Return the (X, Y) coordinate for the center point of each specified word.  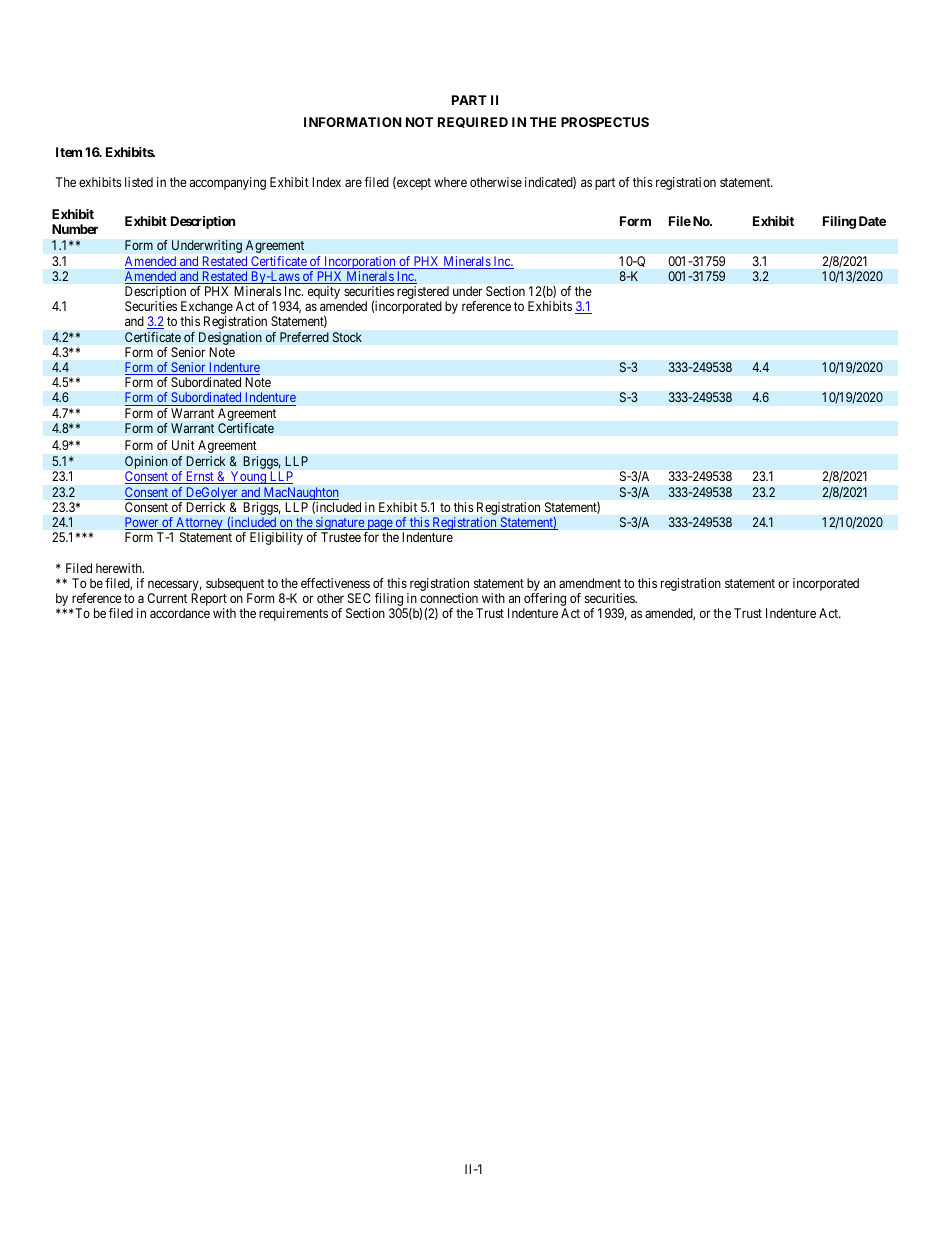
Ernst (200, 477)
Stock (347, 337)
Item (69, 152)
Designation (230, 338)
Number (75, 229)
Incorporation (360, 262)
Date (872, 221)
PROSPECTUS (605, 122)
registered (423, 294)
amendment (590, 583)
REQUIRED (473, 122)
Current (167, 598)
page (379, 526)
